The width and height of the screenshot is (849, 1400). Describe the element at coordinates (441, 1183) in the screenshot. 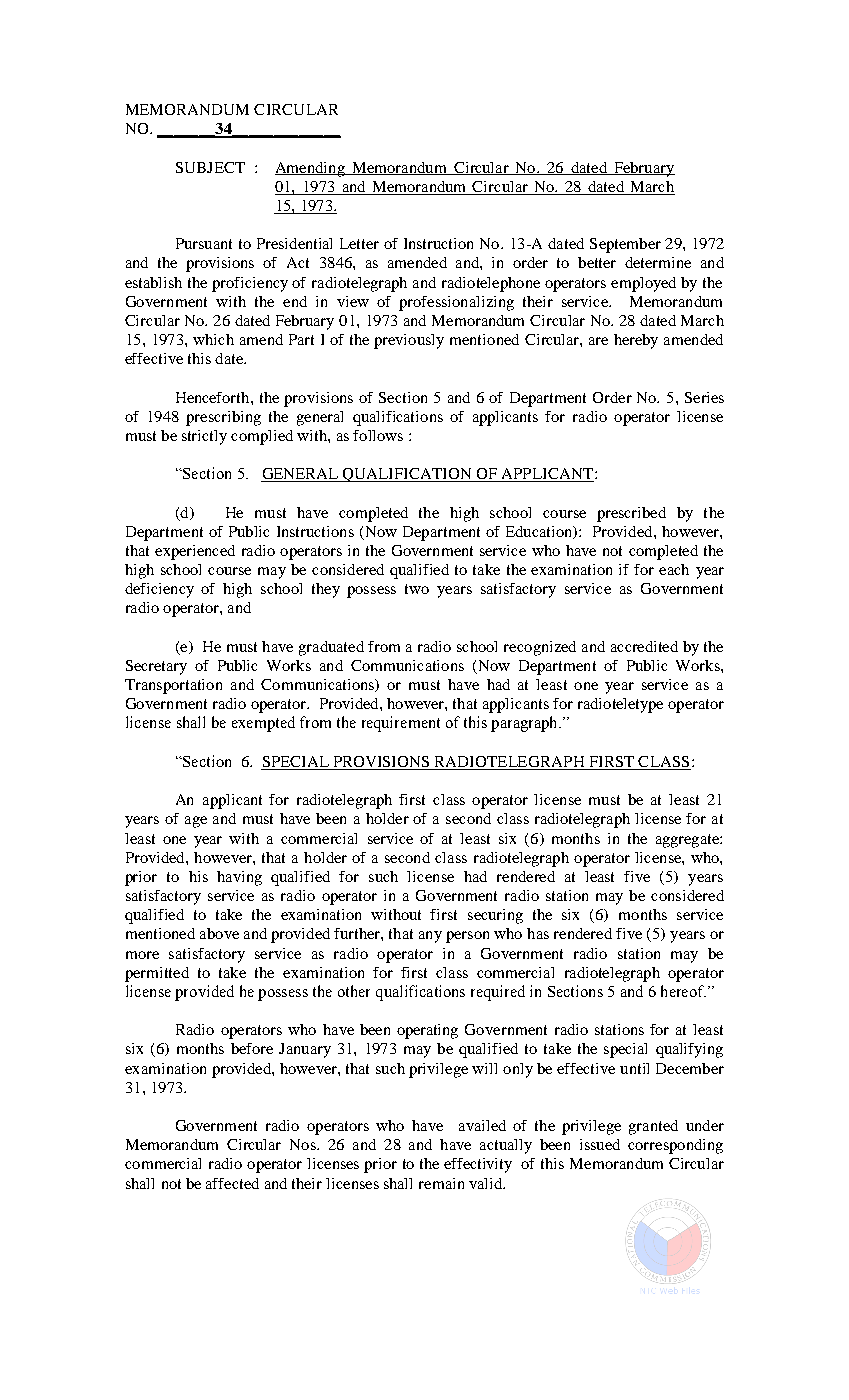

I see `remain` at that location.
